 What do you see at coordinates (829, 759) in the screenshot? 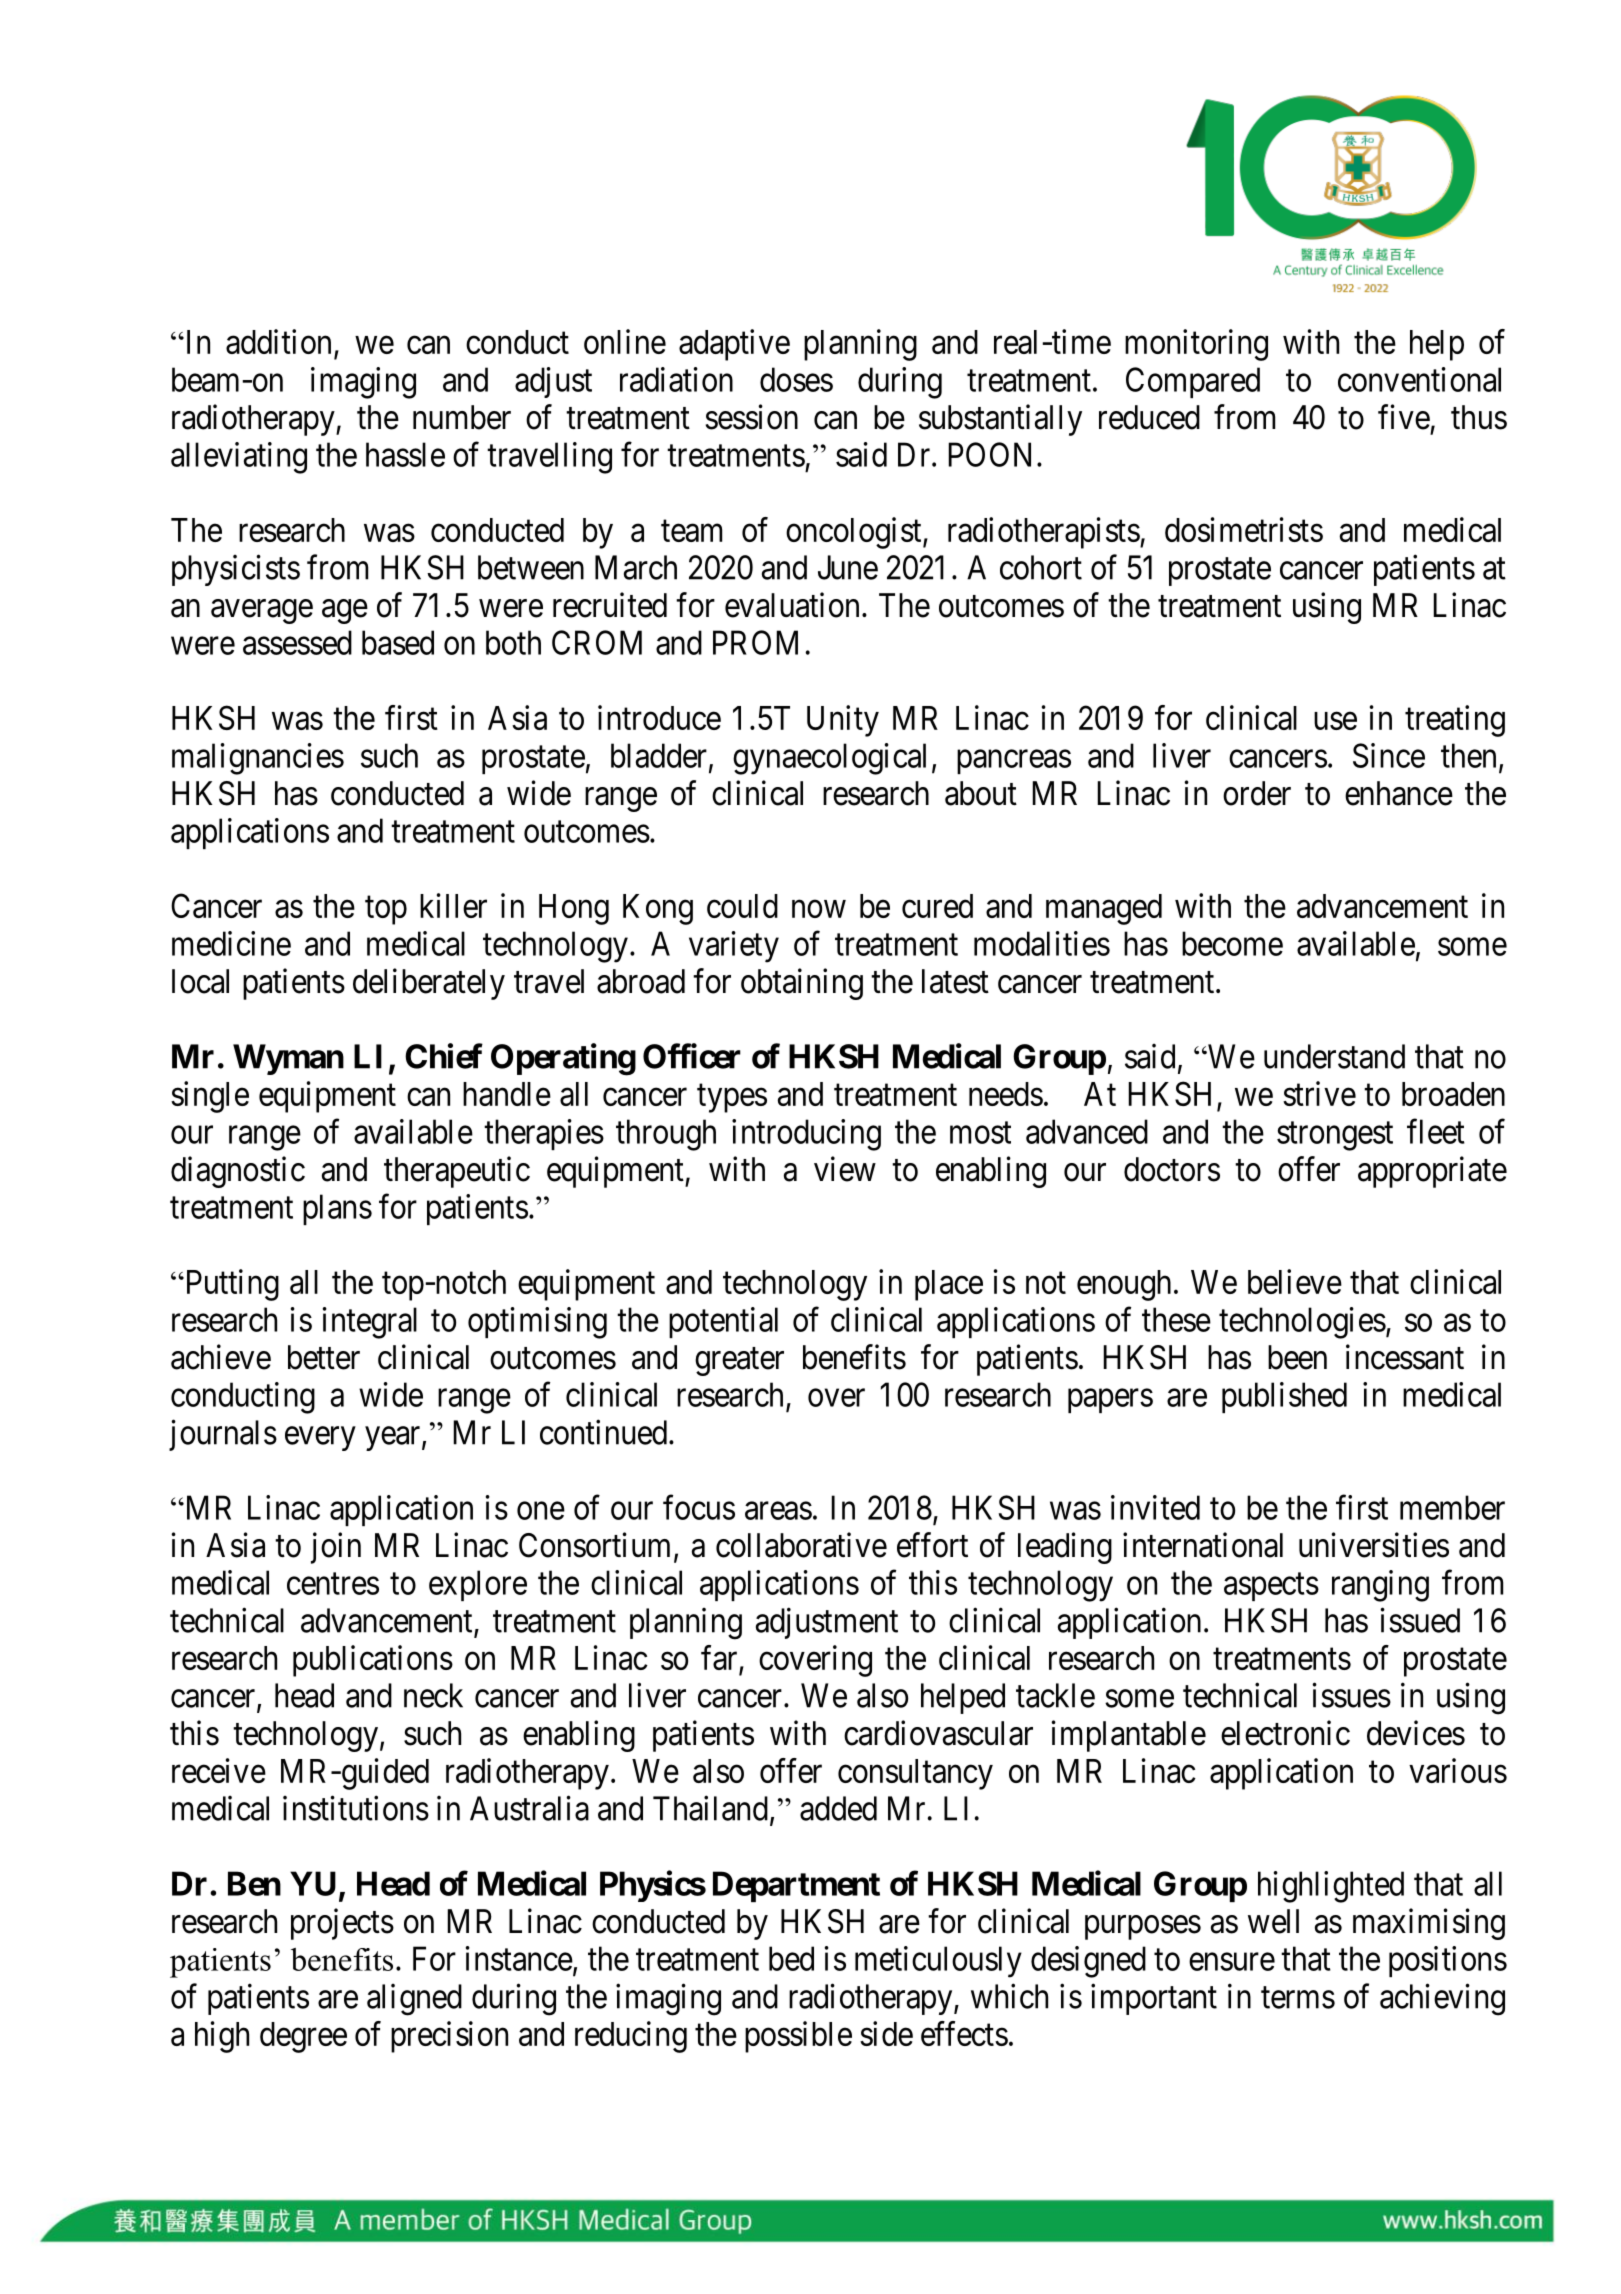
I see `gynaecological` at bounding box center [829, 759].
